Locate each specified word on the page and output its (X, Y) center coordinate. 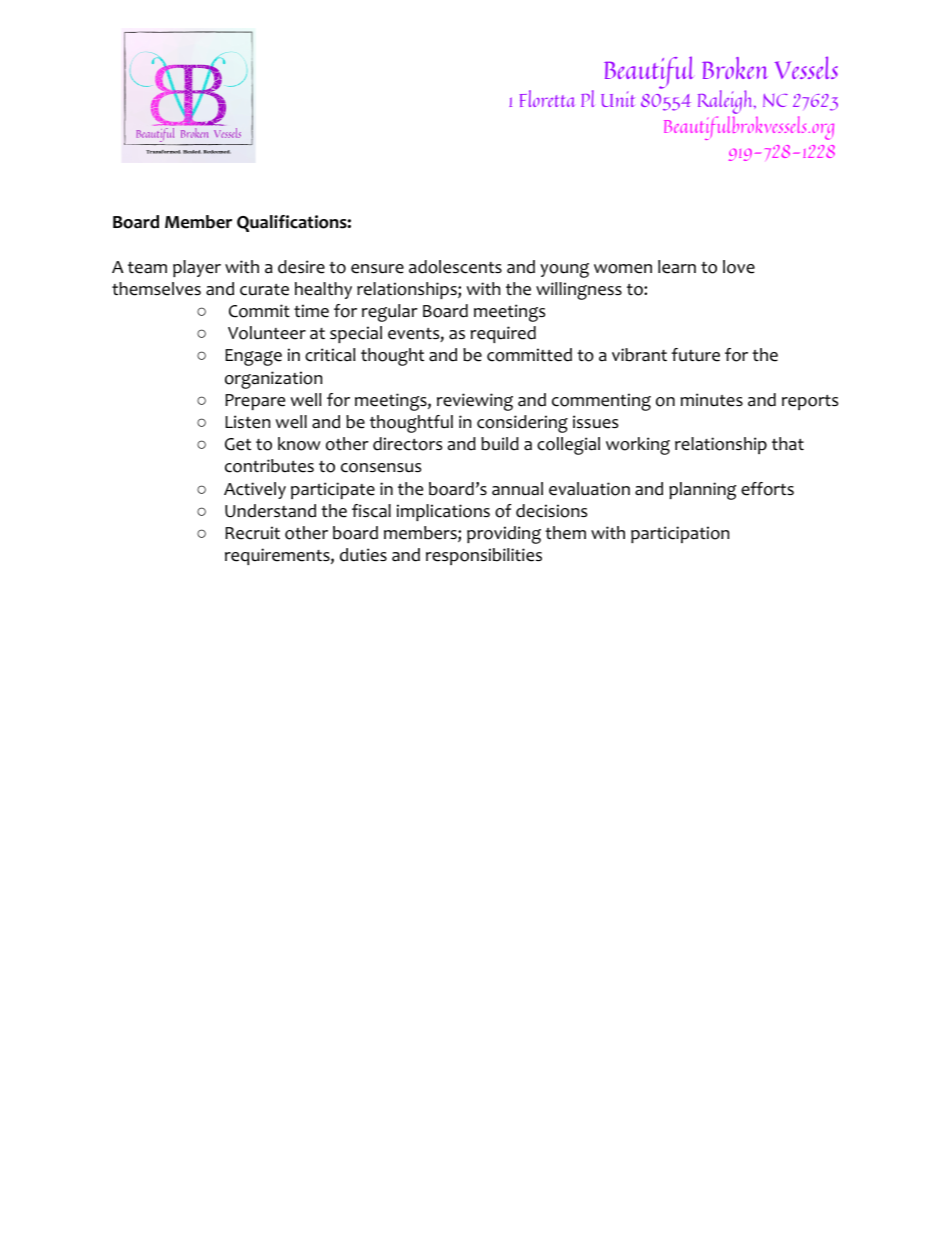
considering (522, 424)
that (788, 444)
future (695, 355)
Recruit (252, 533)
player (197, 268)
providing (504, 535)
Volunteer (267, 333)
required (503, 334)
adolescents (455, 267)
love (739, 267)
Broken (735, 68)
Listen (247, 422)
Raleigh (726, 103)
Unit (618, 99)
